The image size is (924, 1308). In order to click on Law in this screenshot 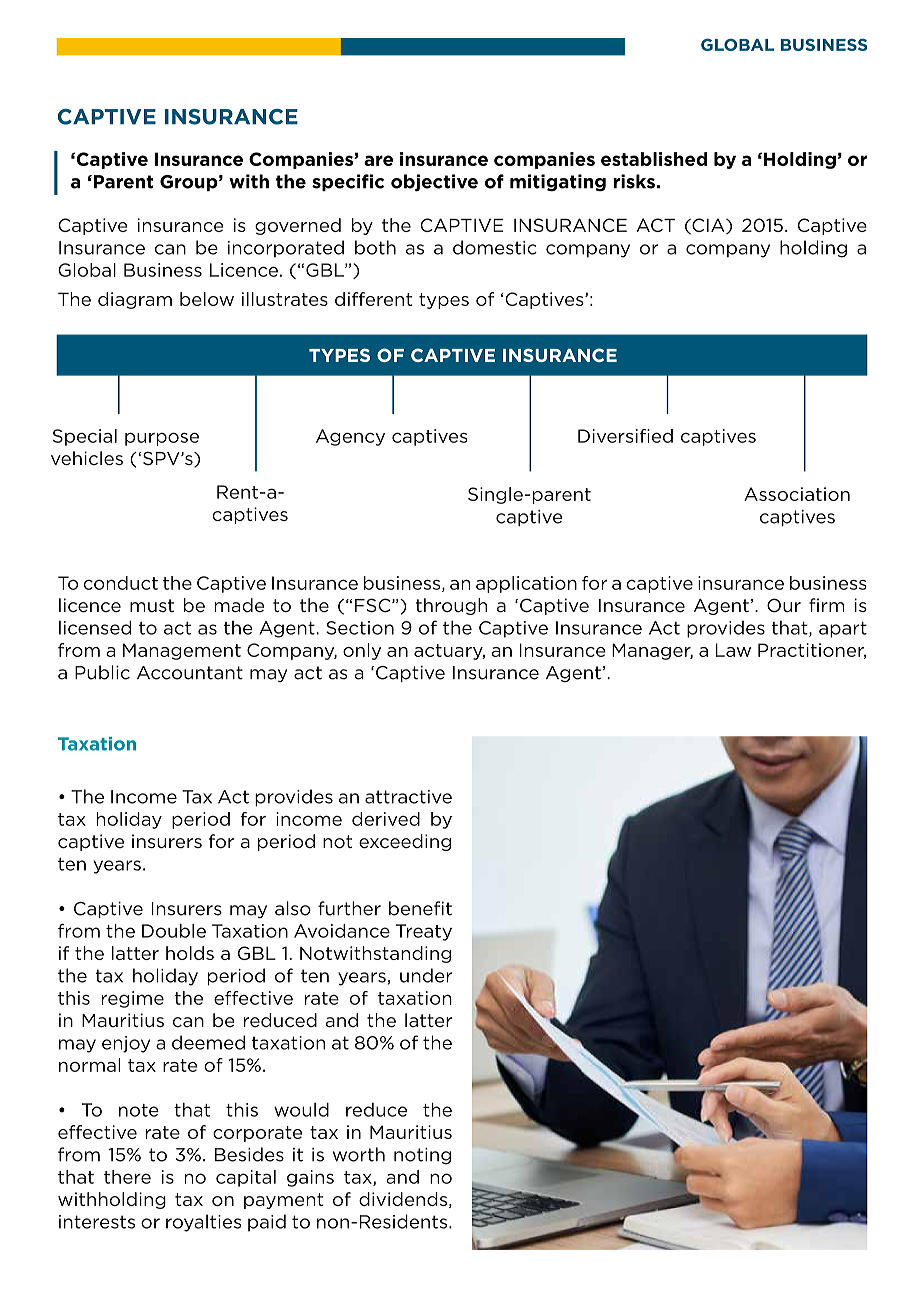, I will do `click(733, 650)`.
